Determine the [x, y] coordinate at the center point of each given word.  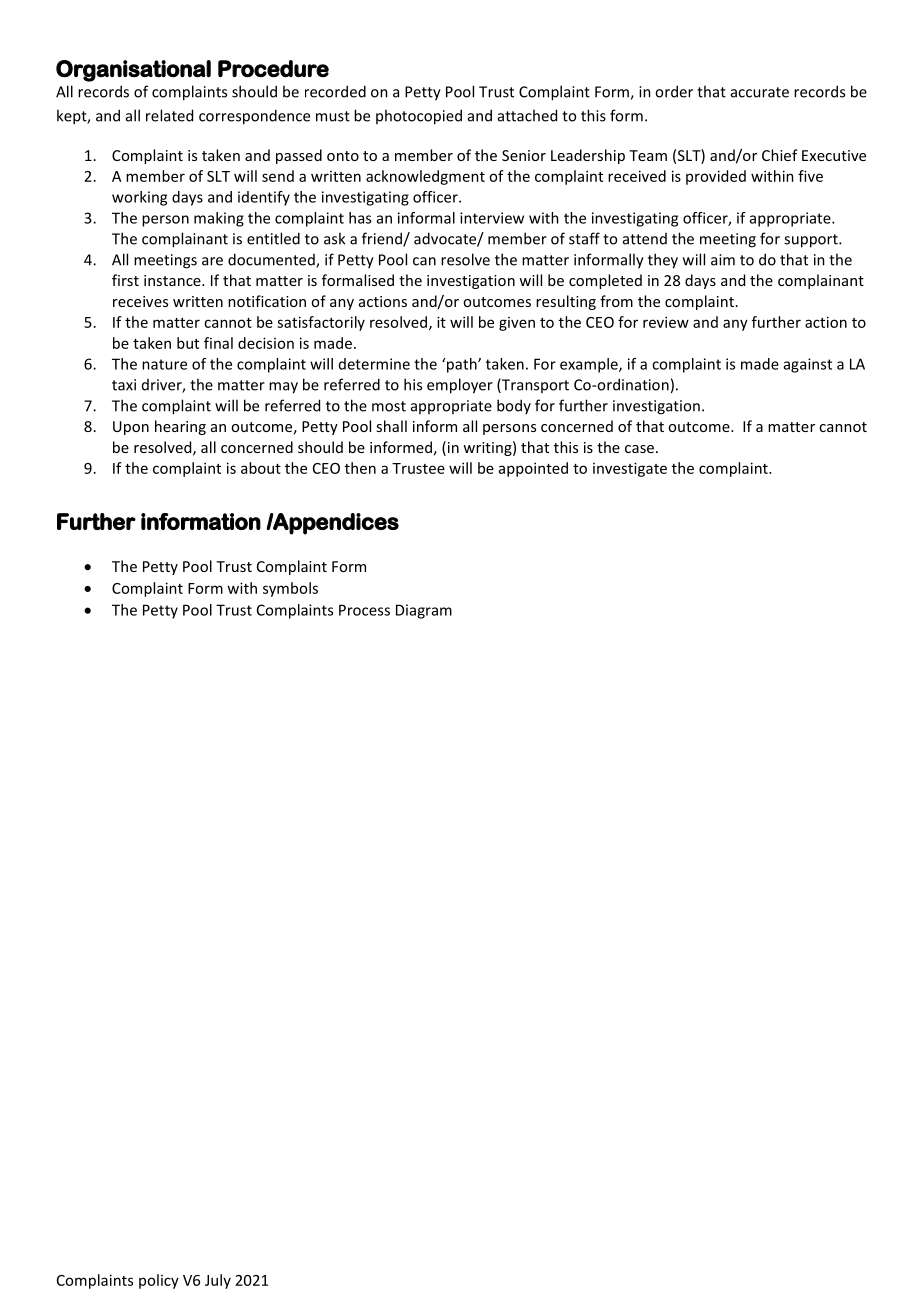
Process [364, 610]
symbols [290, 589]
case [639, 449]
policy [159, 1281]
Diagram [424, 611]
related [169, 115]
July [218, 1281]
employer [460, 386]
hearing [180, 427]
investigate [630, 469]
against [808, 365]
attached [527, 115]
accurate [760, 92]
